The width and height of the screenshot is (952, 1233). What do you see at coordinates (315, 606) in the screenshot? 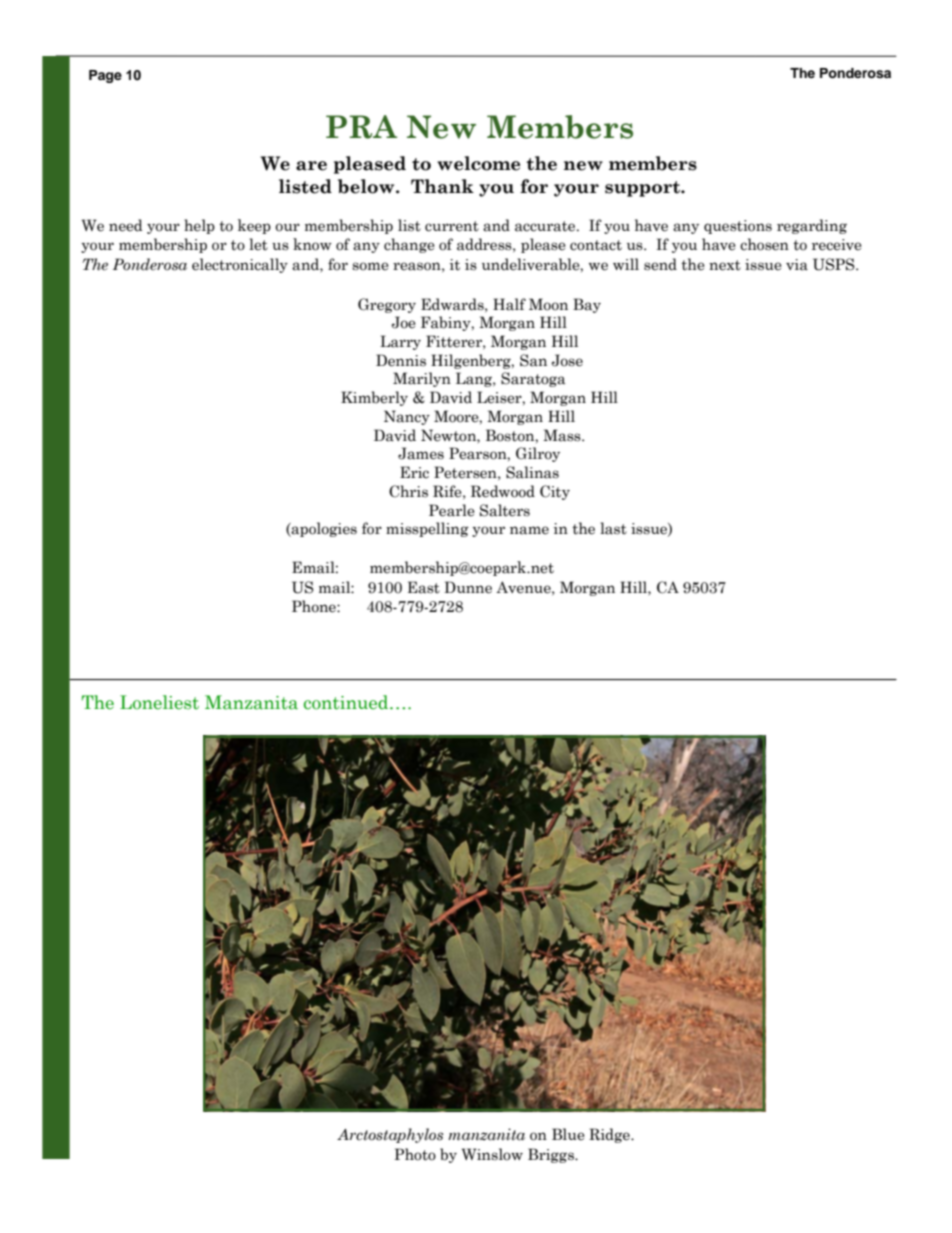
I see `Phone` at bounding box center [315, 606].
